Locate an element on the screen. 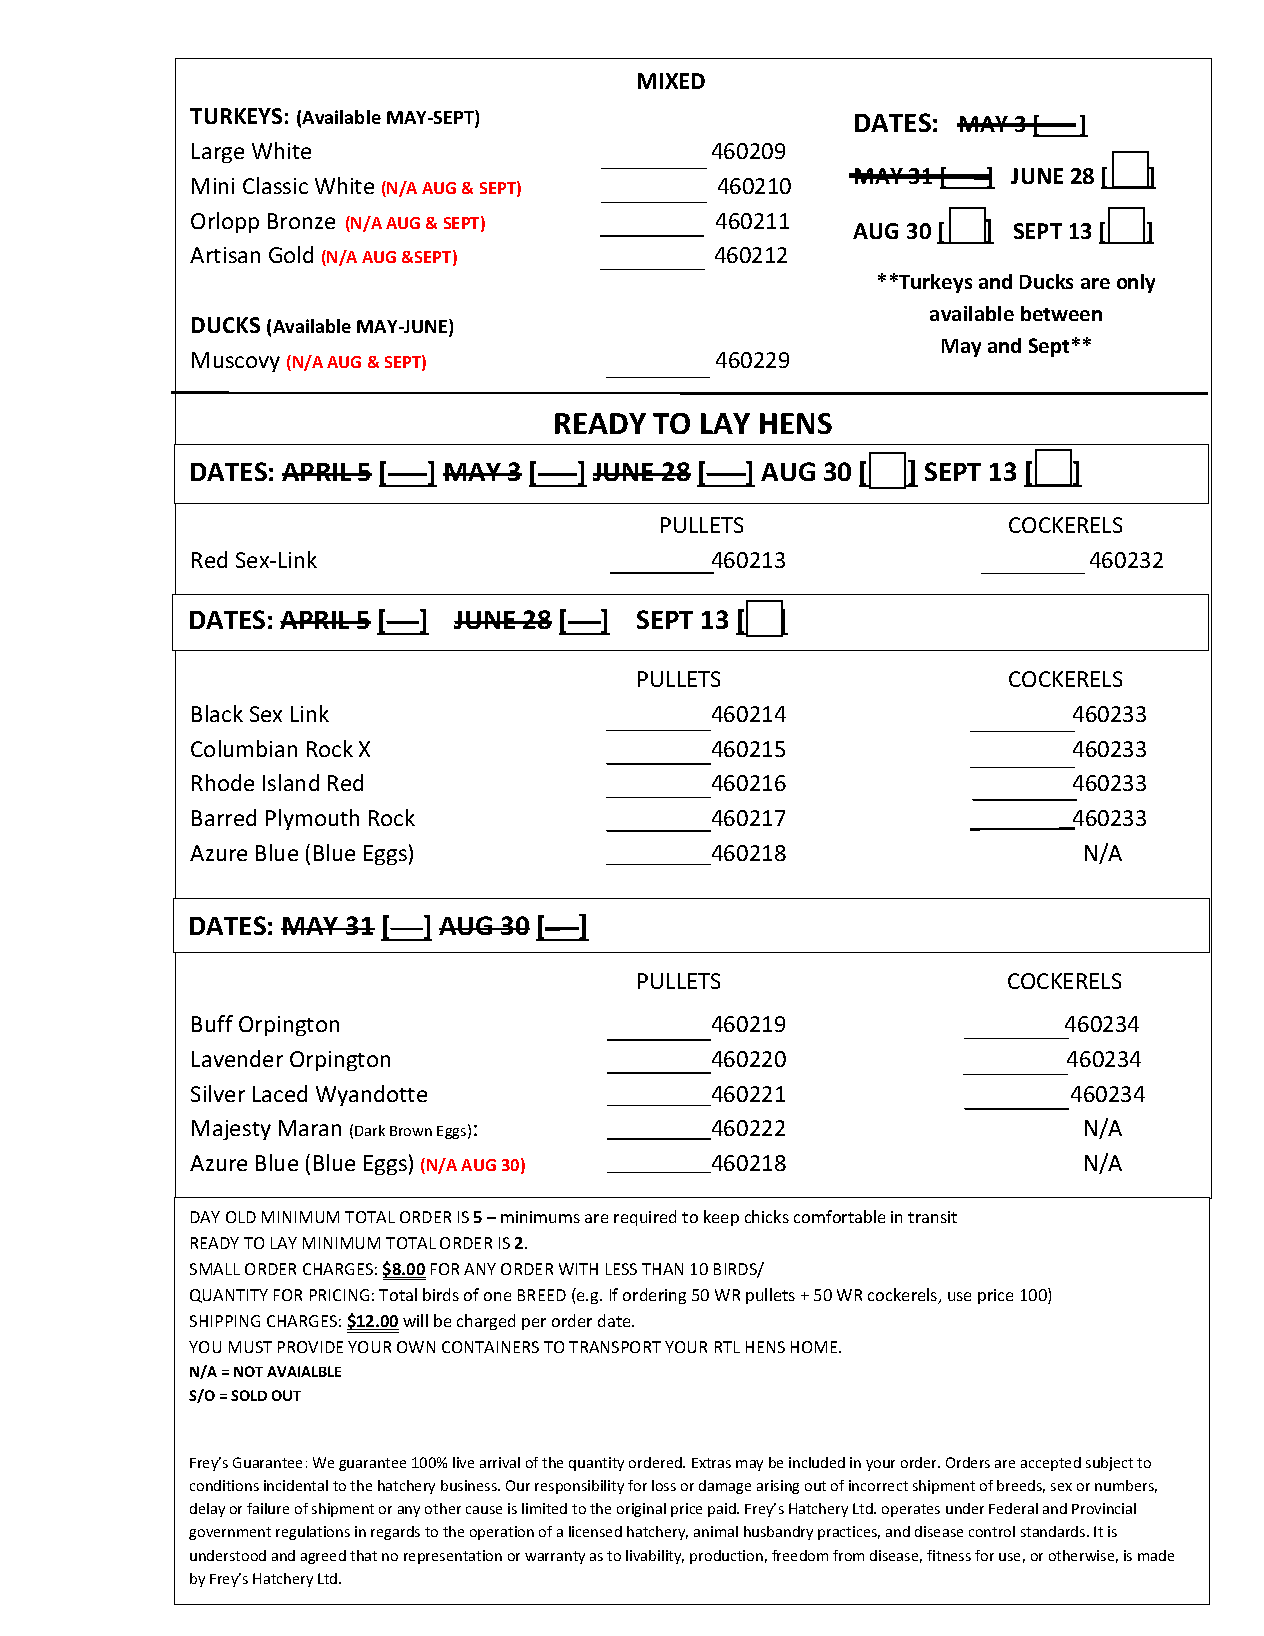 This screenshot has width=1264, height=1636. Gold is located at coordinates (291, 254).
